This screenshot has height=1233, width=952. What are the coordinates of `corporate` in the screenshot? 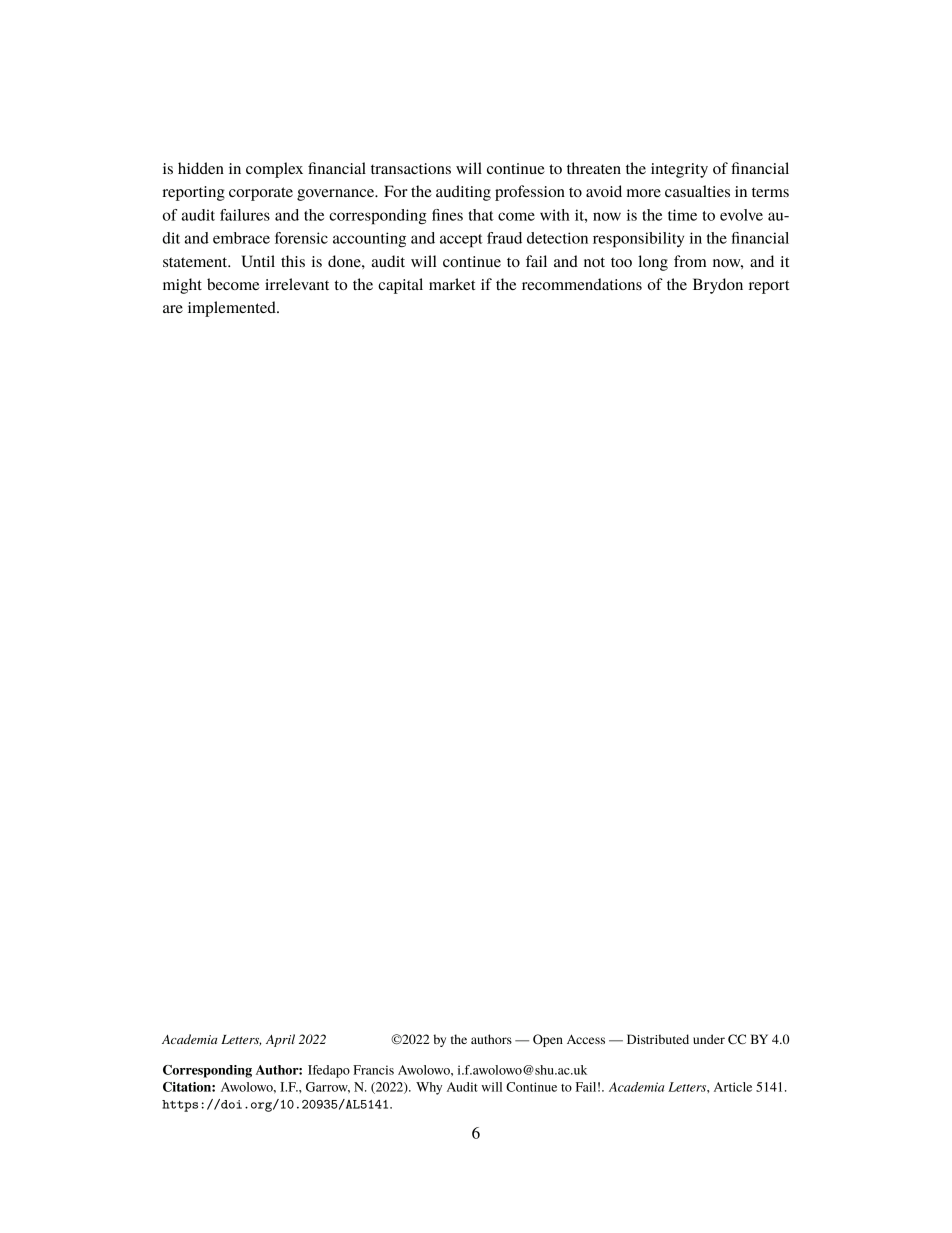 It's located at (261, 194).
